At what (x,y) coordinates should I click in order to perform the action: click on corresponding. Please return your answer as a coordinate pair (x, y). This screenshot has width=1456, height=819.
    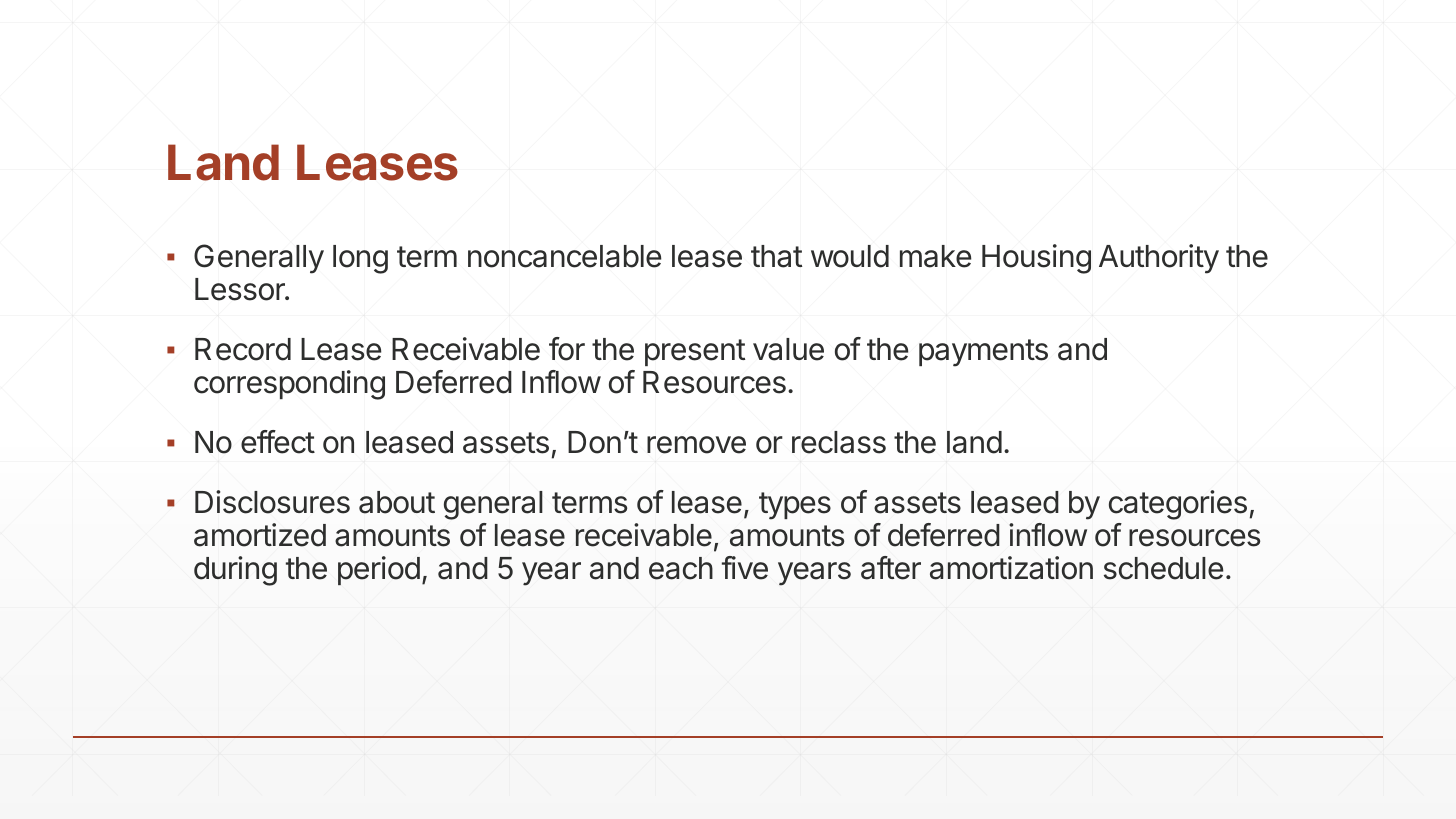
    Looking at the image, I should click on (289, 385).
